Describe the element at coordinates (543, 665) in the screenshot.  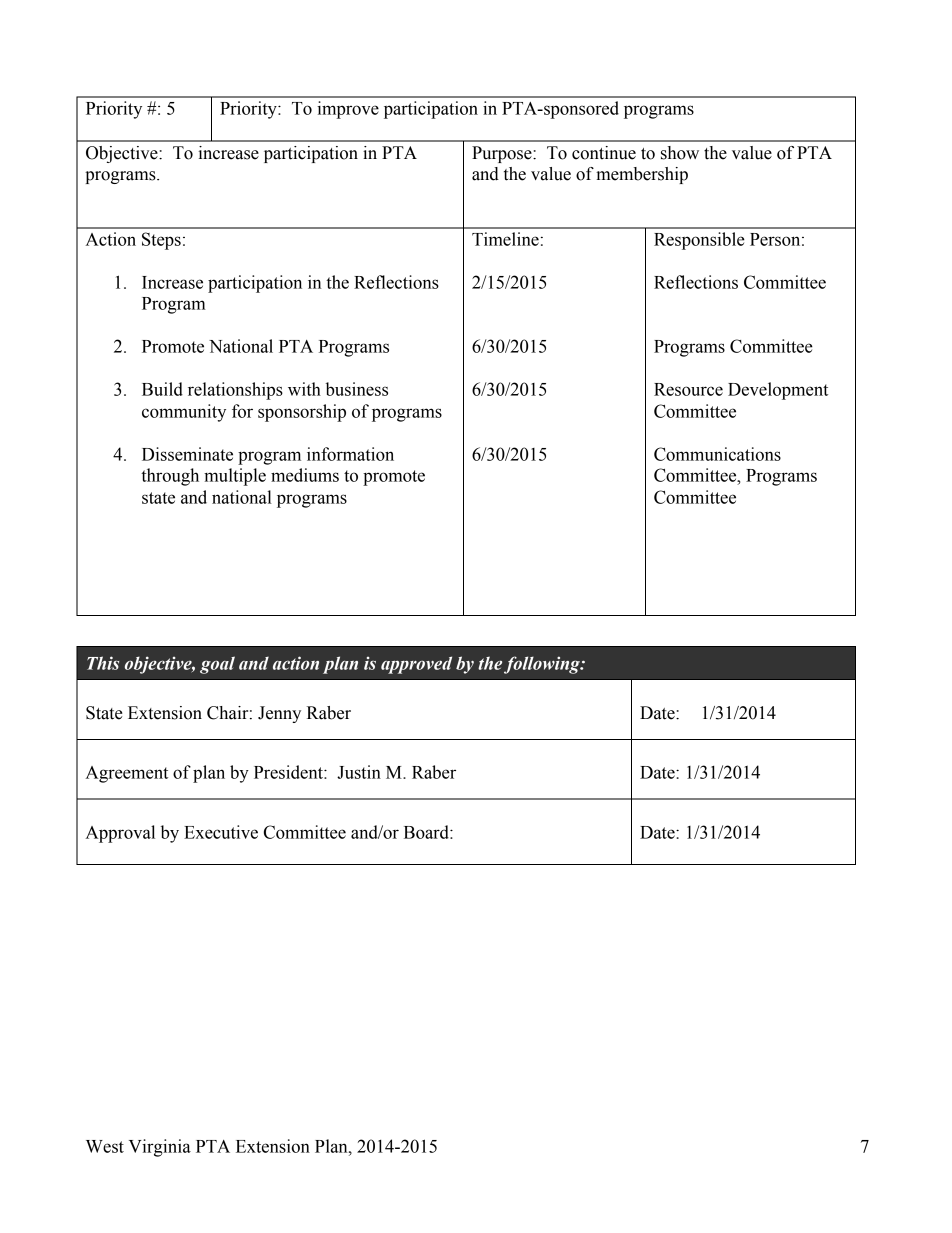
I see `following` at that location.
